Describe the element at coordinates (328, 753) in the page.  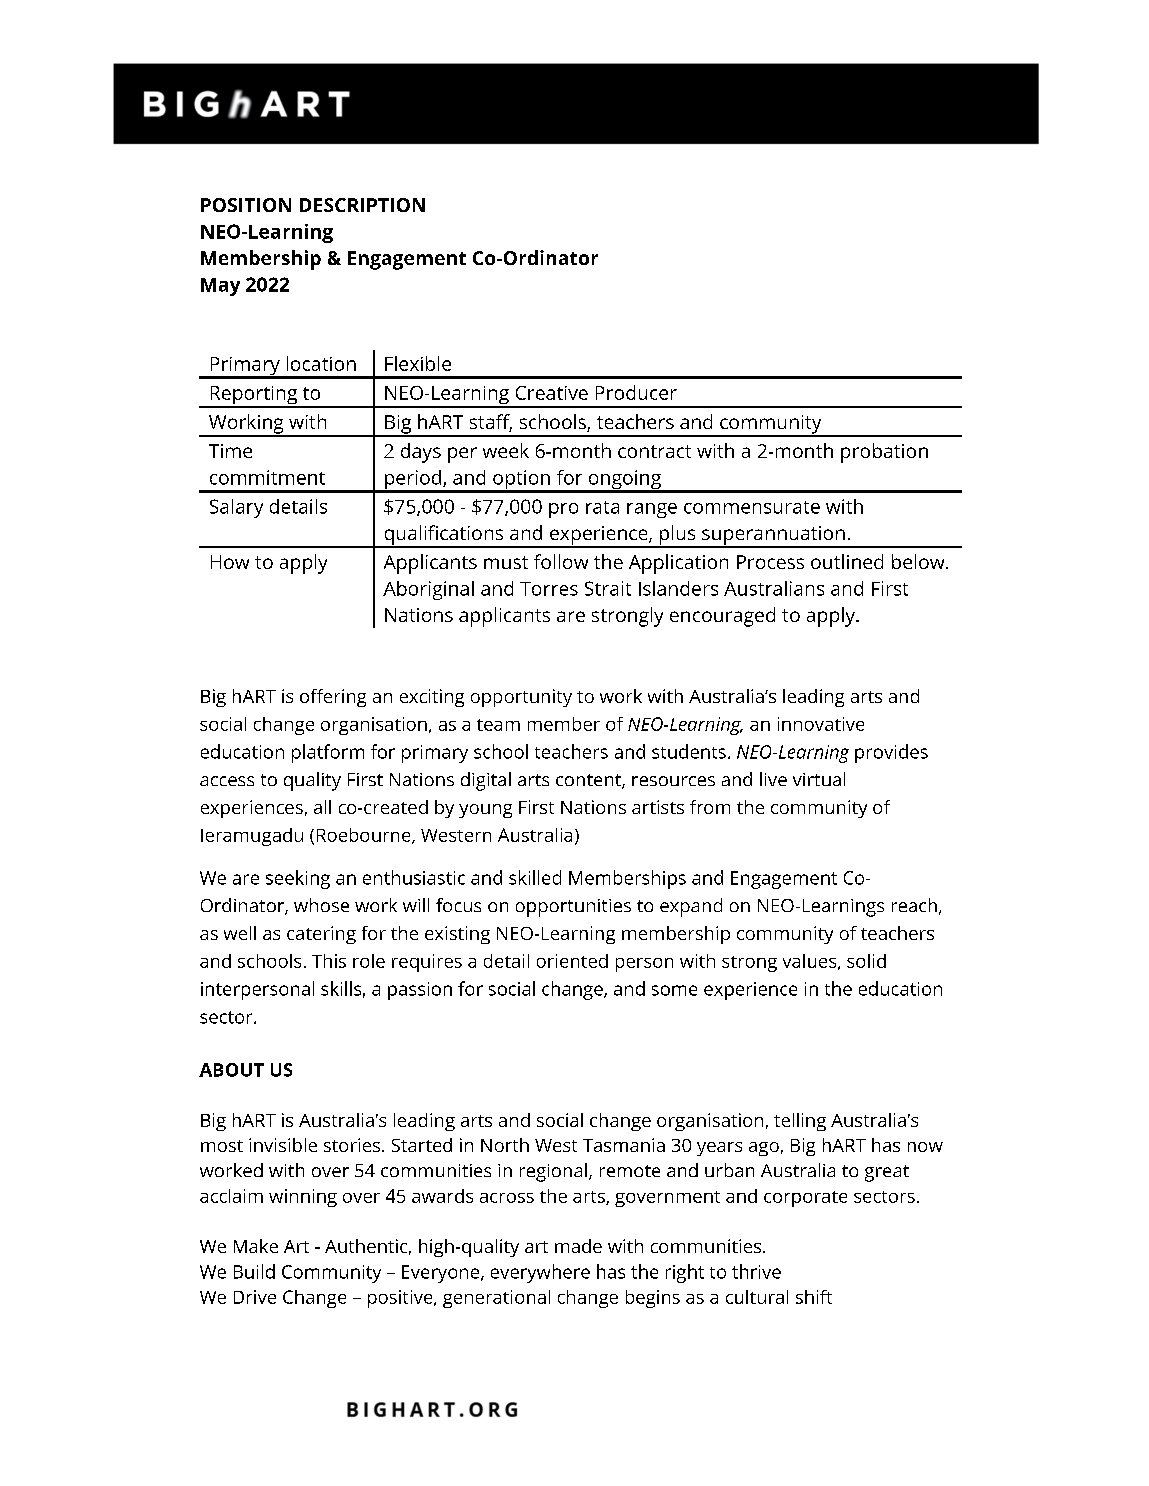
I see `platform` at that location.
